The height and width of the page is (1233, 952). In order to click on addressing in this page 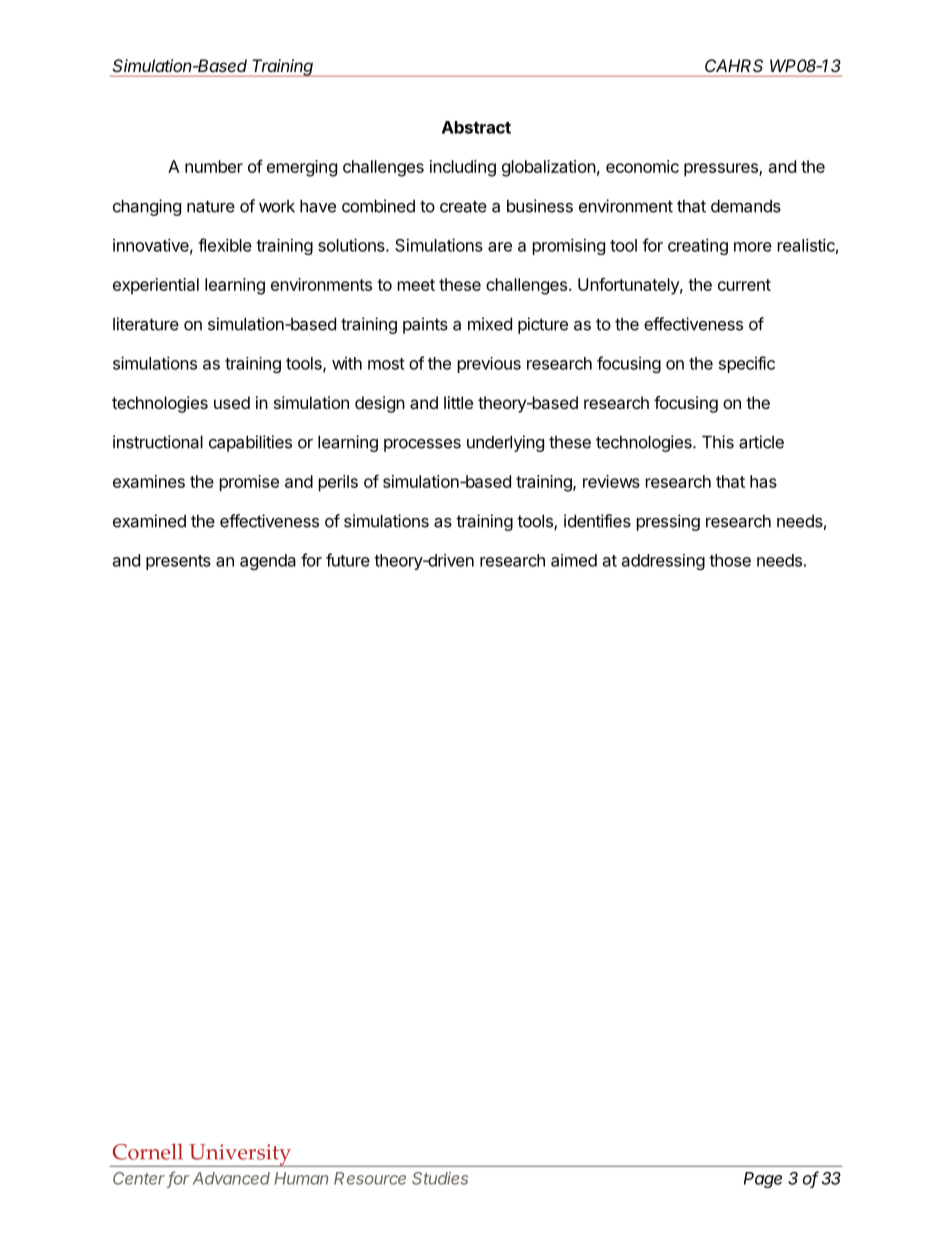, I will do `click(663, 562)`.
